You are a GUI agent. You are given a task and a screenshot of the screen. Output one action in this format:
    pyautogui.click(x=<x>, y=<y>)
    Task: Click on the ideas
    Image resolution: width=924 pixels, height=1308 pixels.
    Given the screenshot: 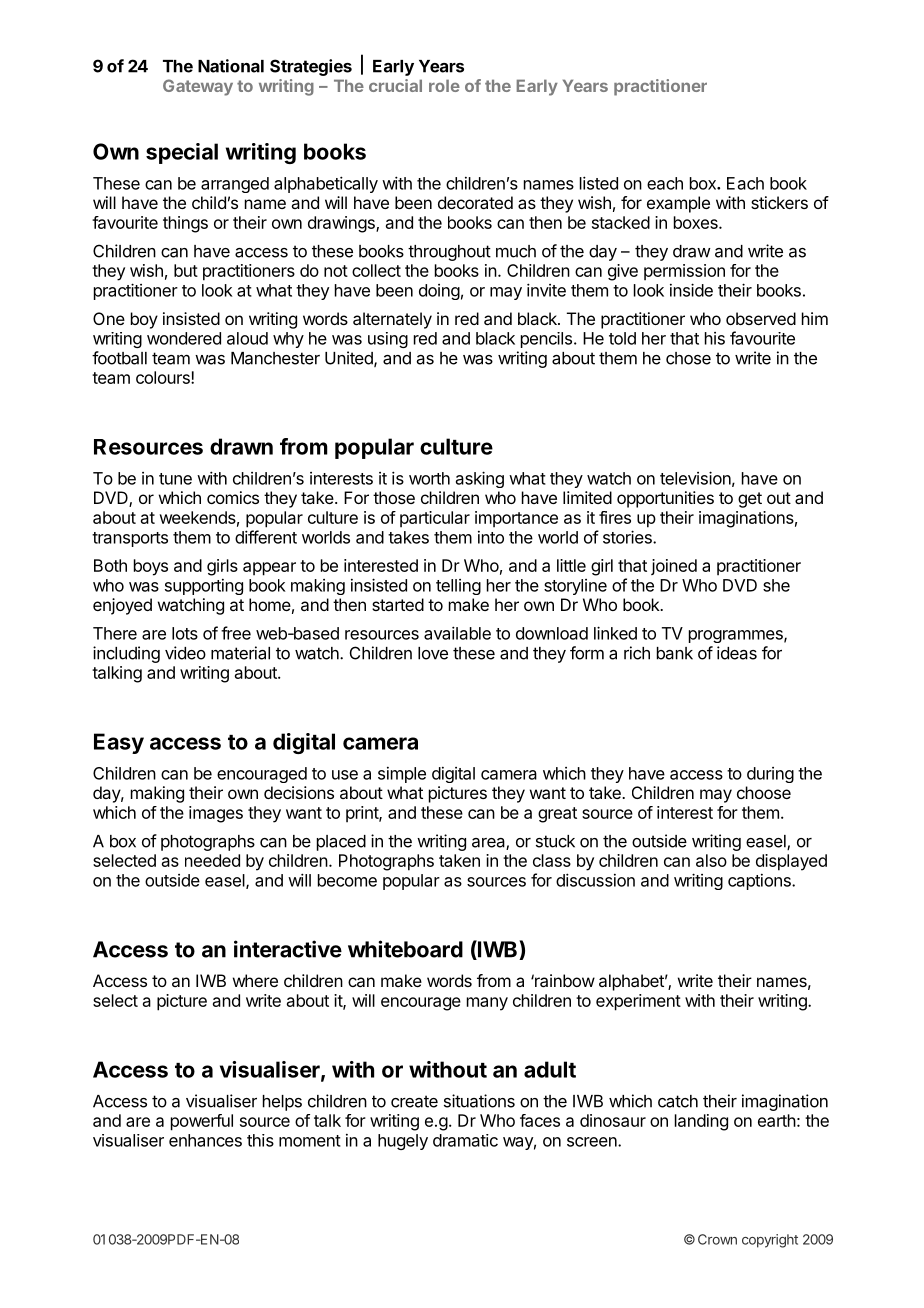 What is the action you would take?
    pyautogui.click(x=737, y=653)
